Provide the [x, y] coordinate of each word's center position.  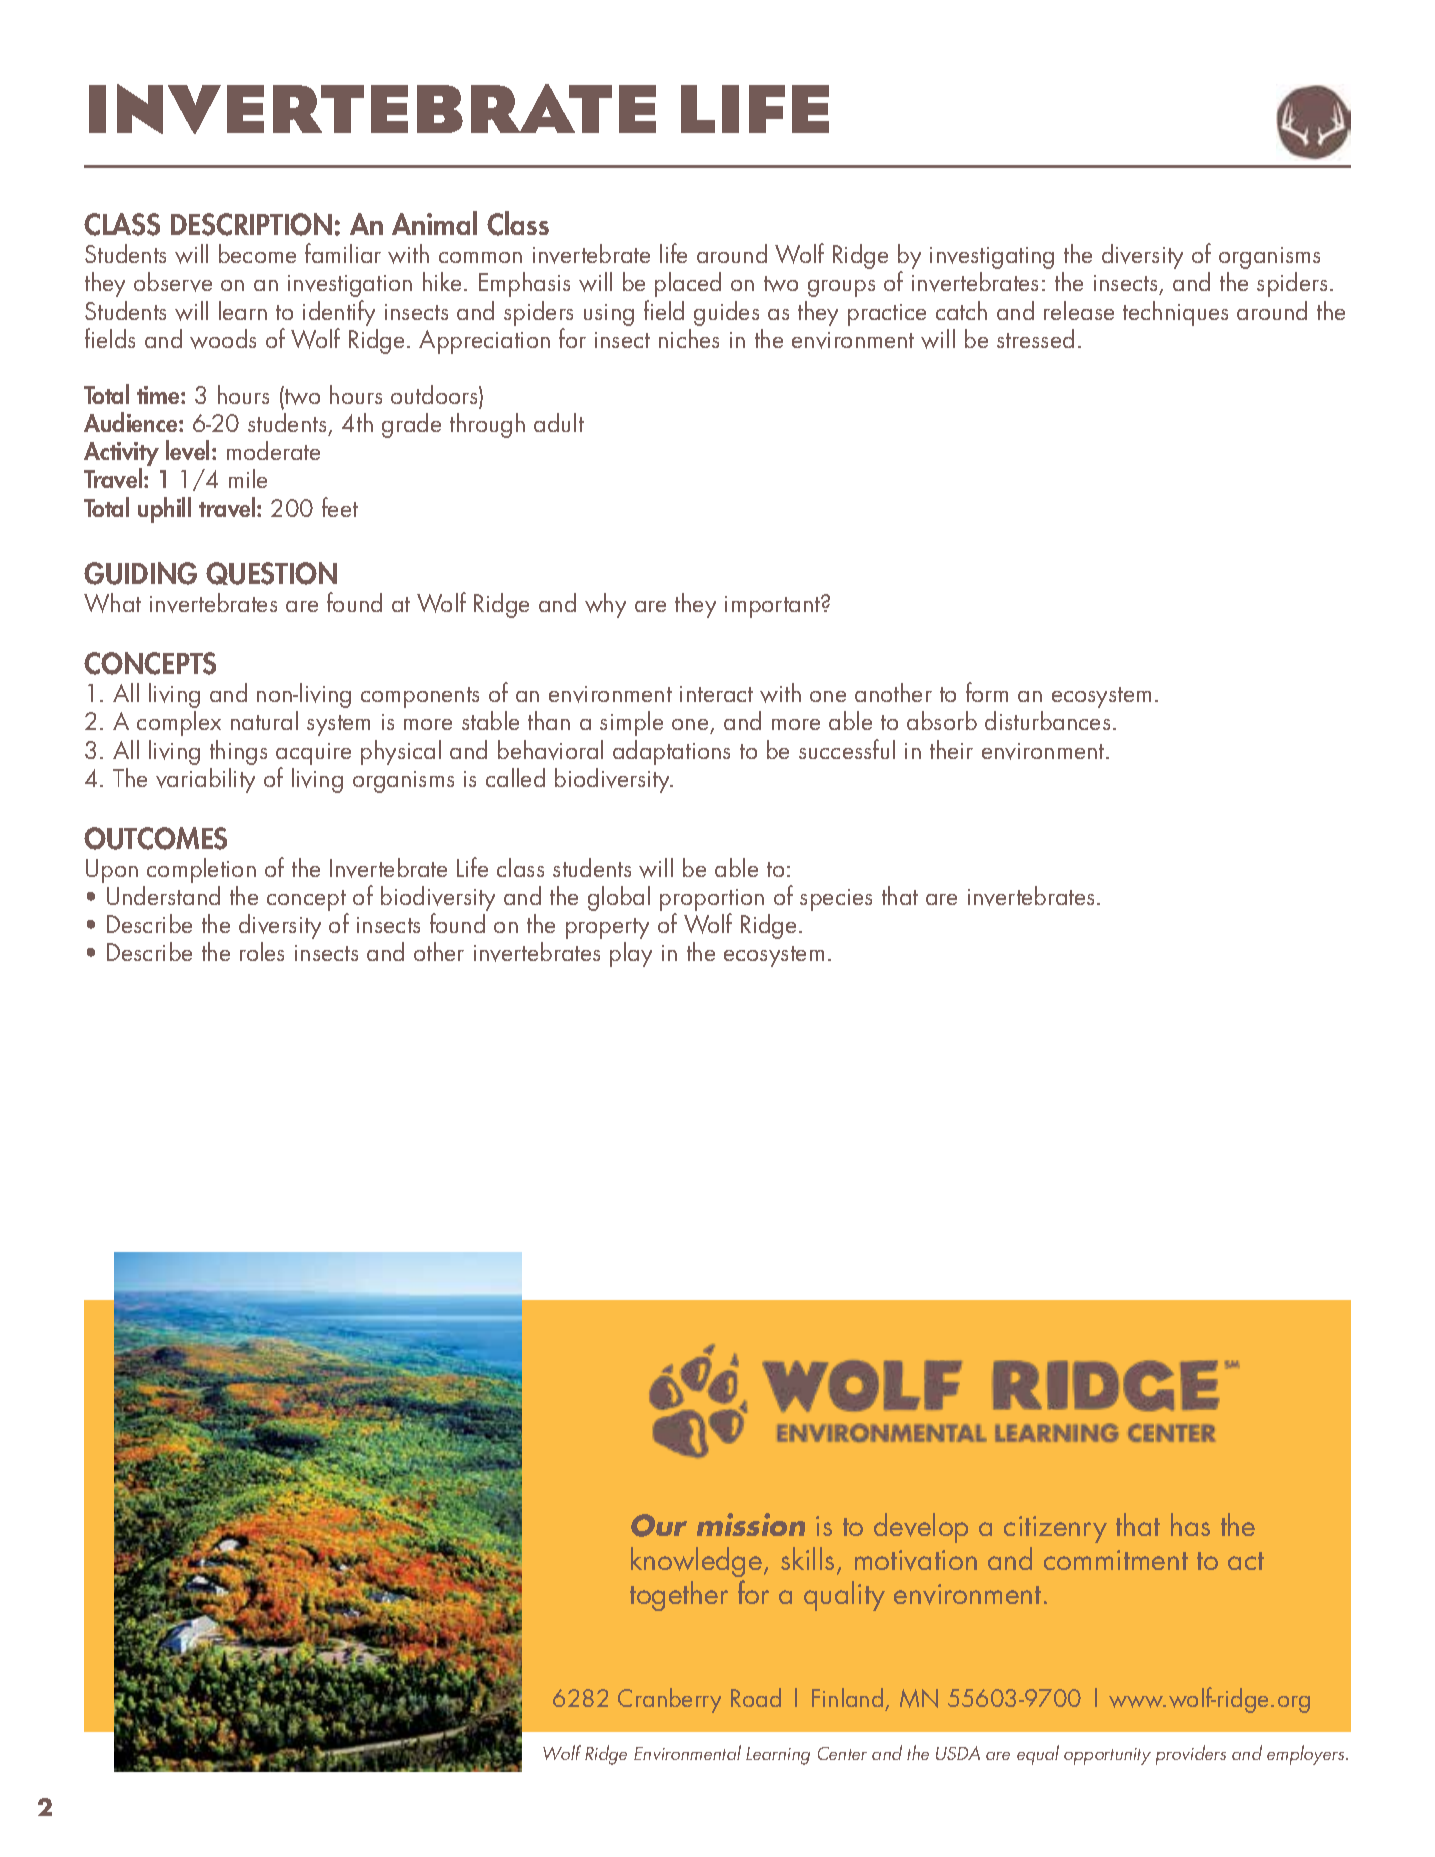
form [987, 692]
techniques [1175, 313]
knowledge [698, 1562]
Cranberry [669, 1700]
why [605, 605]
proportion [712, 901]
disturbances [1047, 720]
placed [688, 284]
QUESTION [271, 573]
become [257, 253]
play [631, 954]
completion [201, 870]
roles [262, 951]
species [836, 900]
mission [751, 1524]
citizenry [1055, 1529]
